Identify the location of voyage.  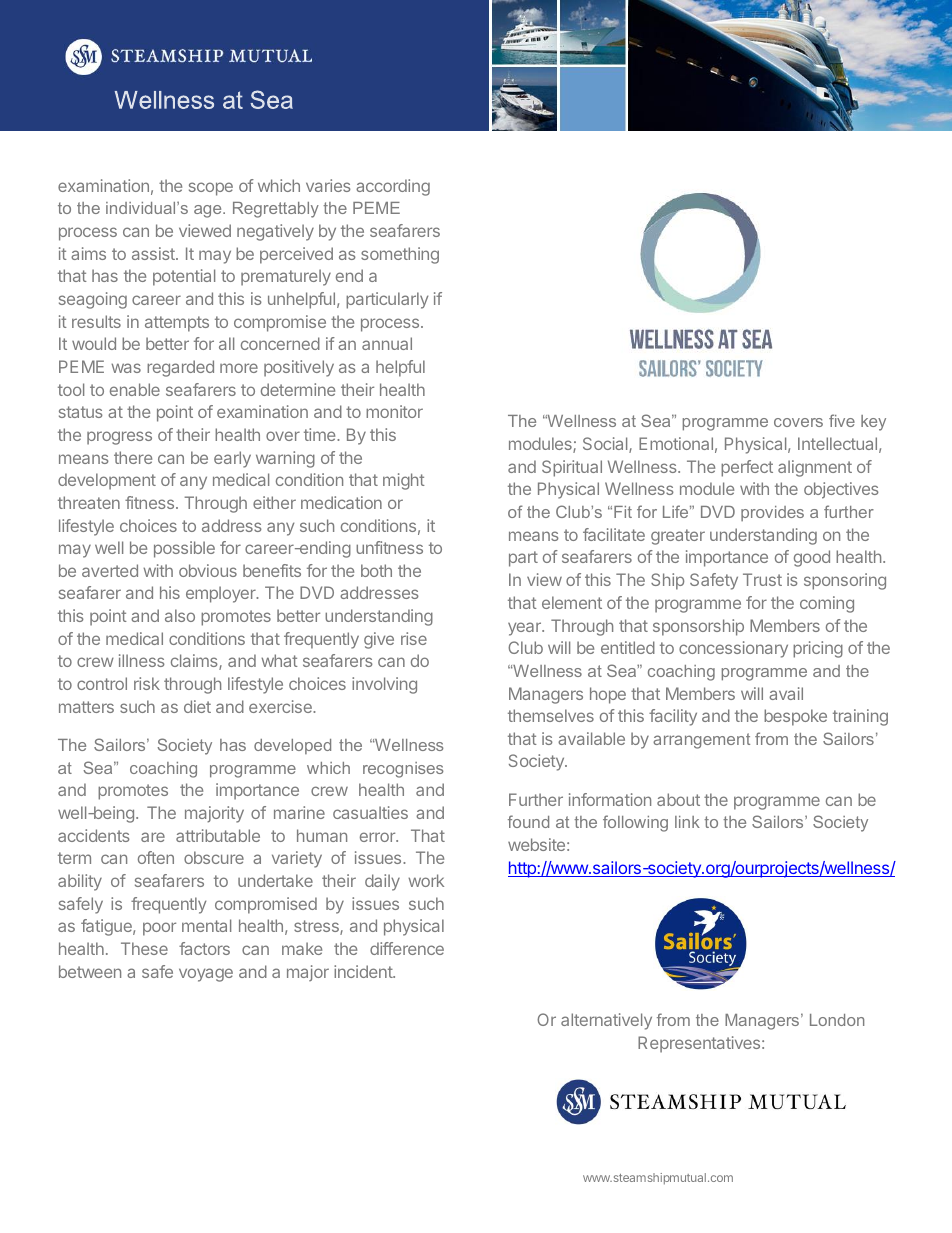
(206, 975).
